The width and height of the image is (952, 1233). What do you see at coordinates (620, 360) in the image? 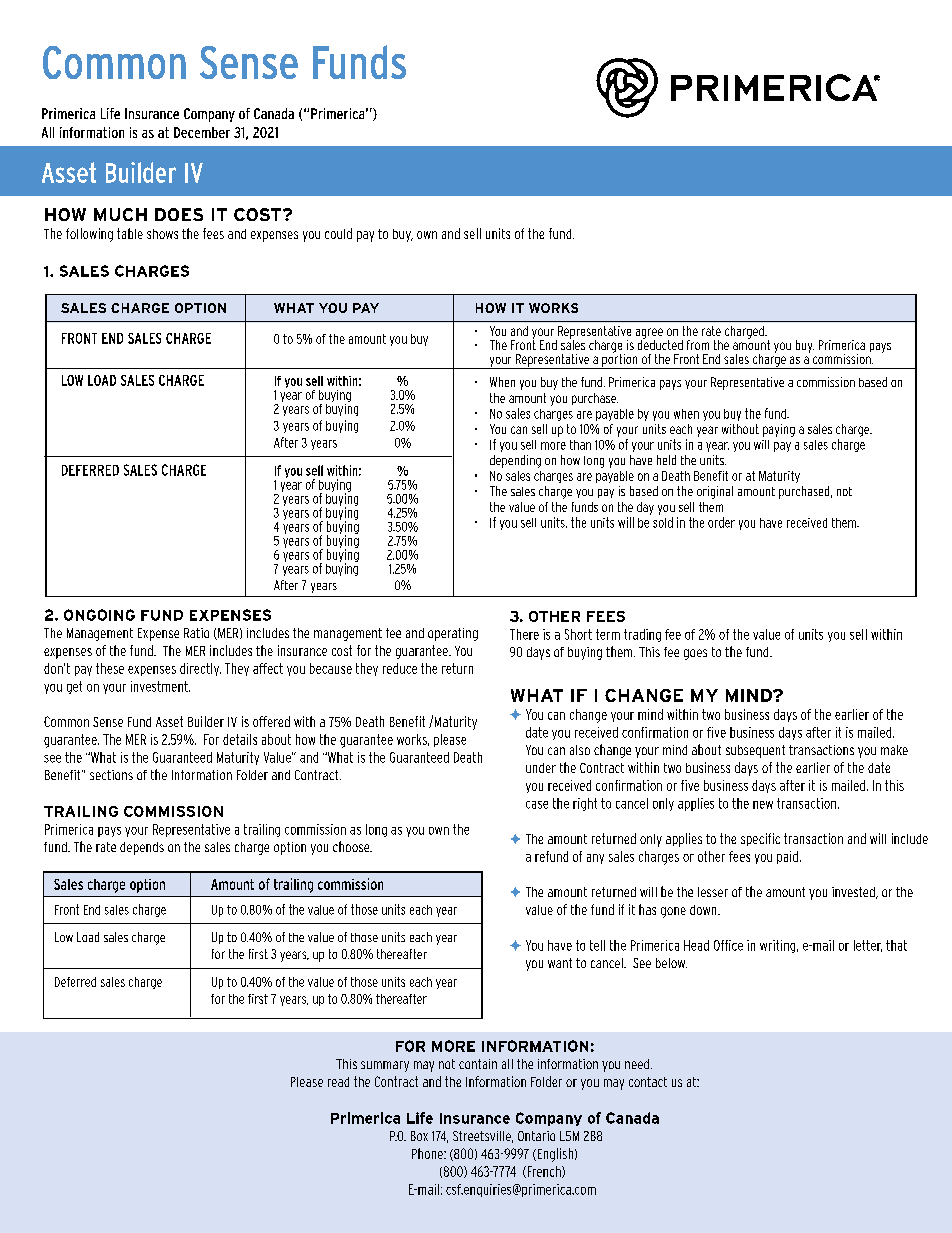
I see `portion` at bounding box center [620, 360].
